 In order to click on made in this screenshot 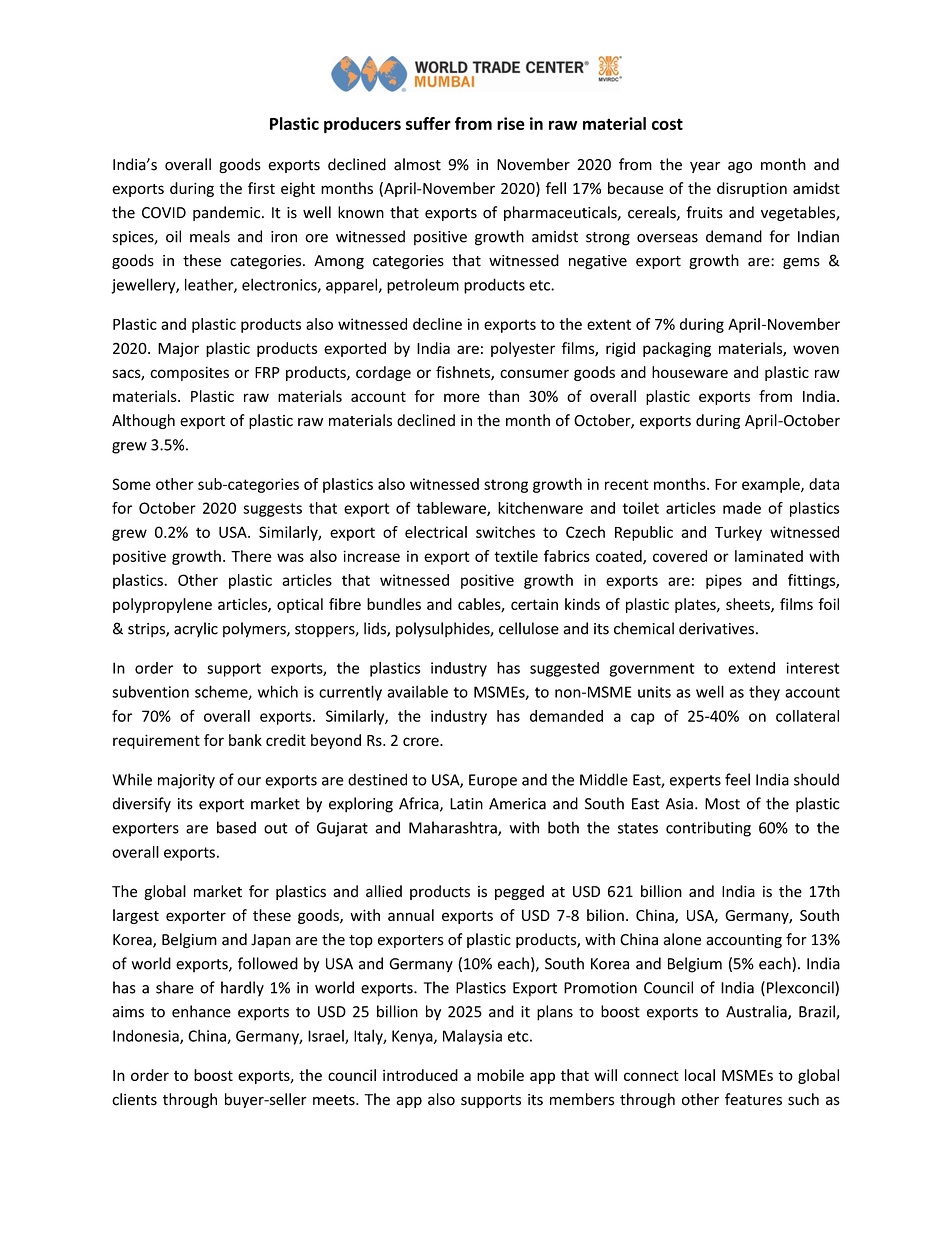, I will do `click(742, 508)`.
